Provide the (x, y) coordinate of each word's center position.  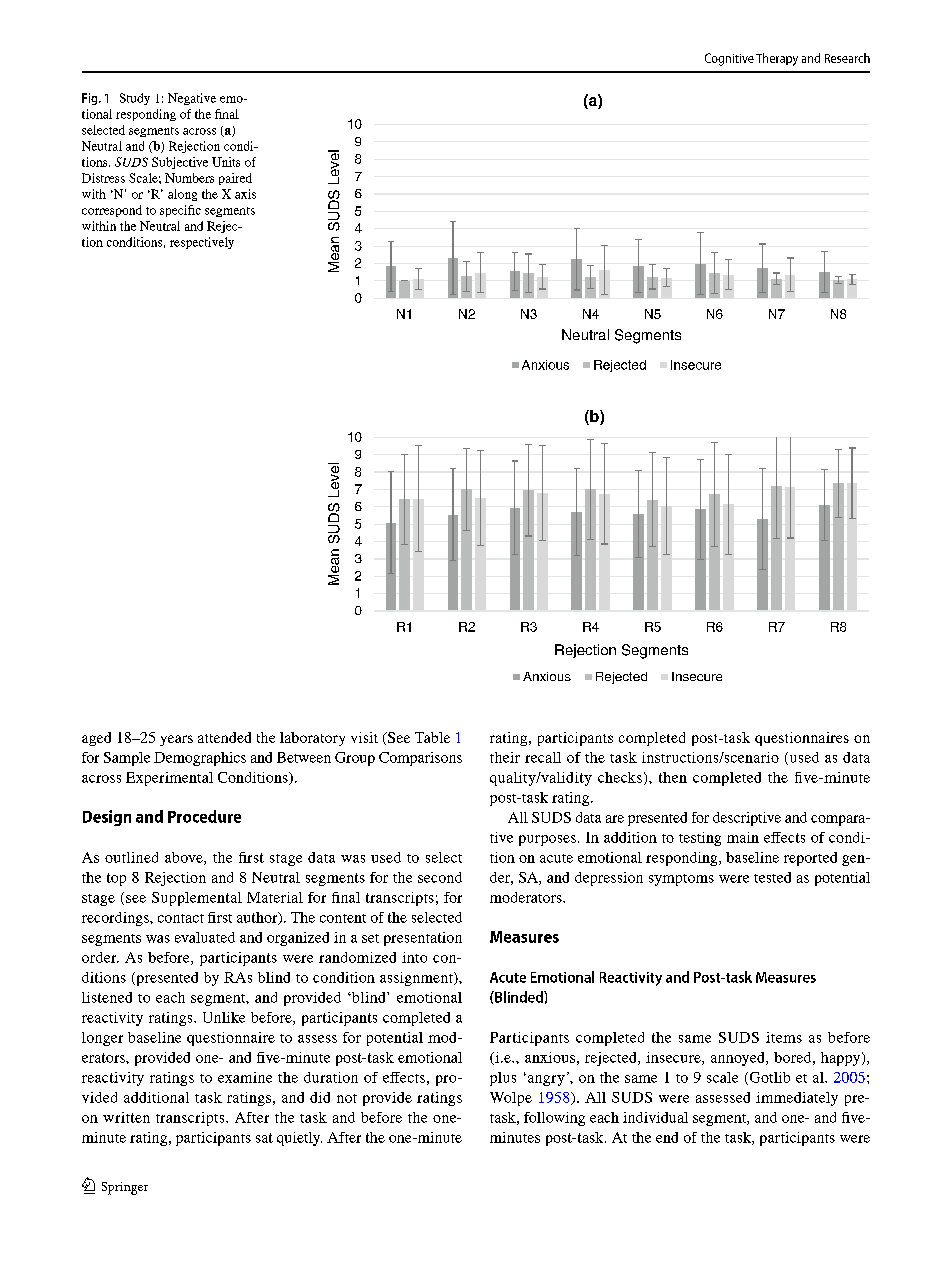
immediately (797, 1099)
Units (226, 162)
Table (432, 737)
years (176, 740)
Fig (91, 99)
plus (503, 1079)
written (126, 1117)
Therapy (777, 59)
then (673, 777)
